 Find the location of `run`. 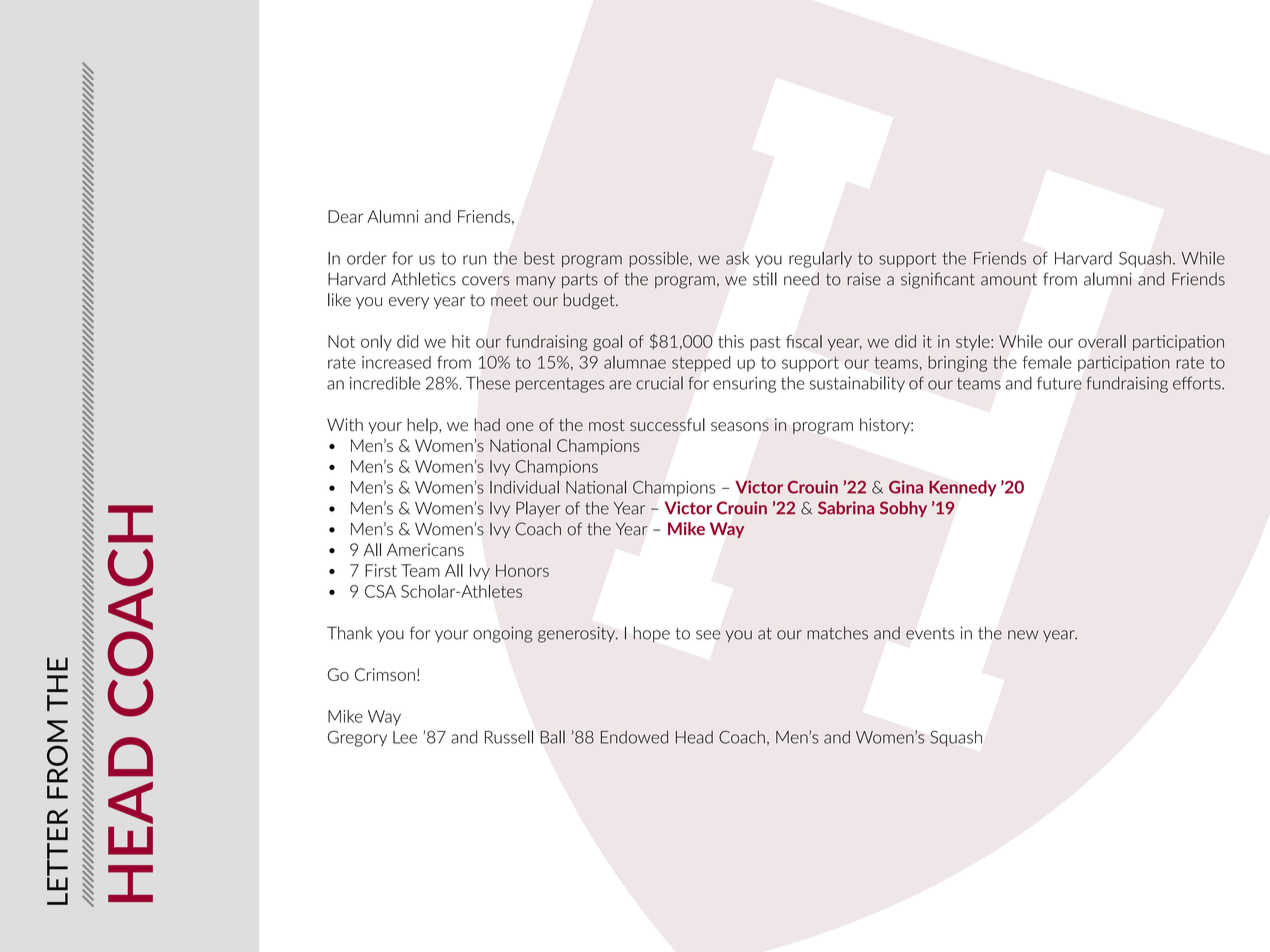

run is located at coordinates (474, 260).
